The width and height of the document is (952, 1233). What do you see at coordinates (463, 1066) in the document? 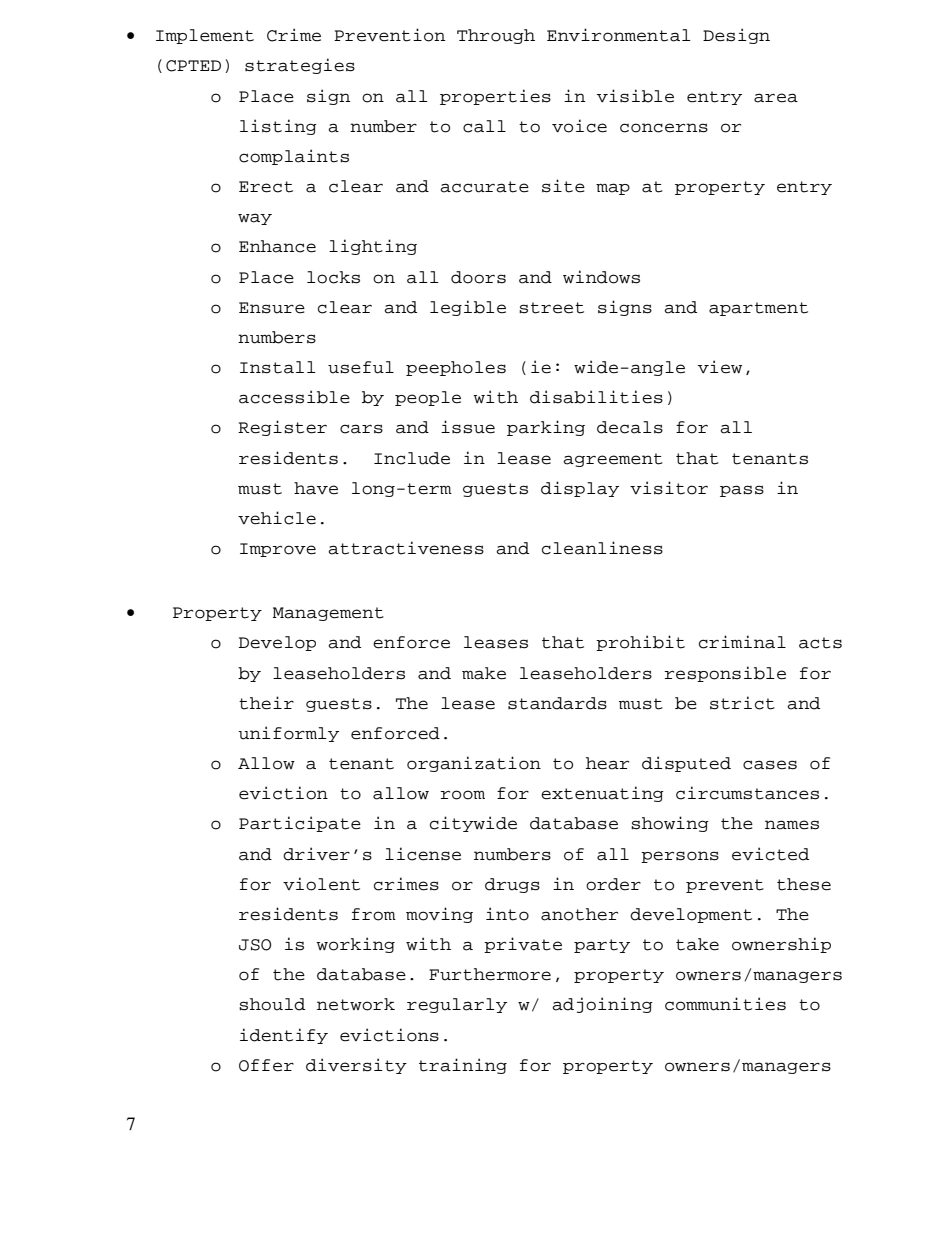
I see `training` at bounding box center [463, 1066].
